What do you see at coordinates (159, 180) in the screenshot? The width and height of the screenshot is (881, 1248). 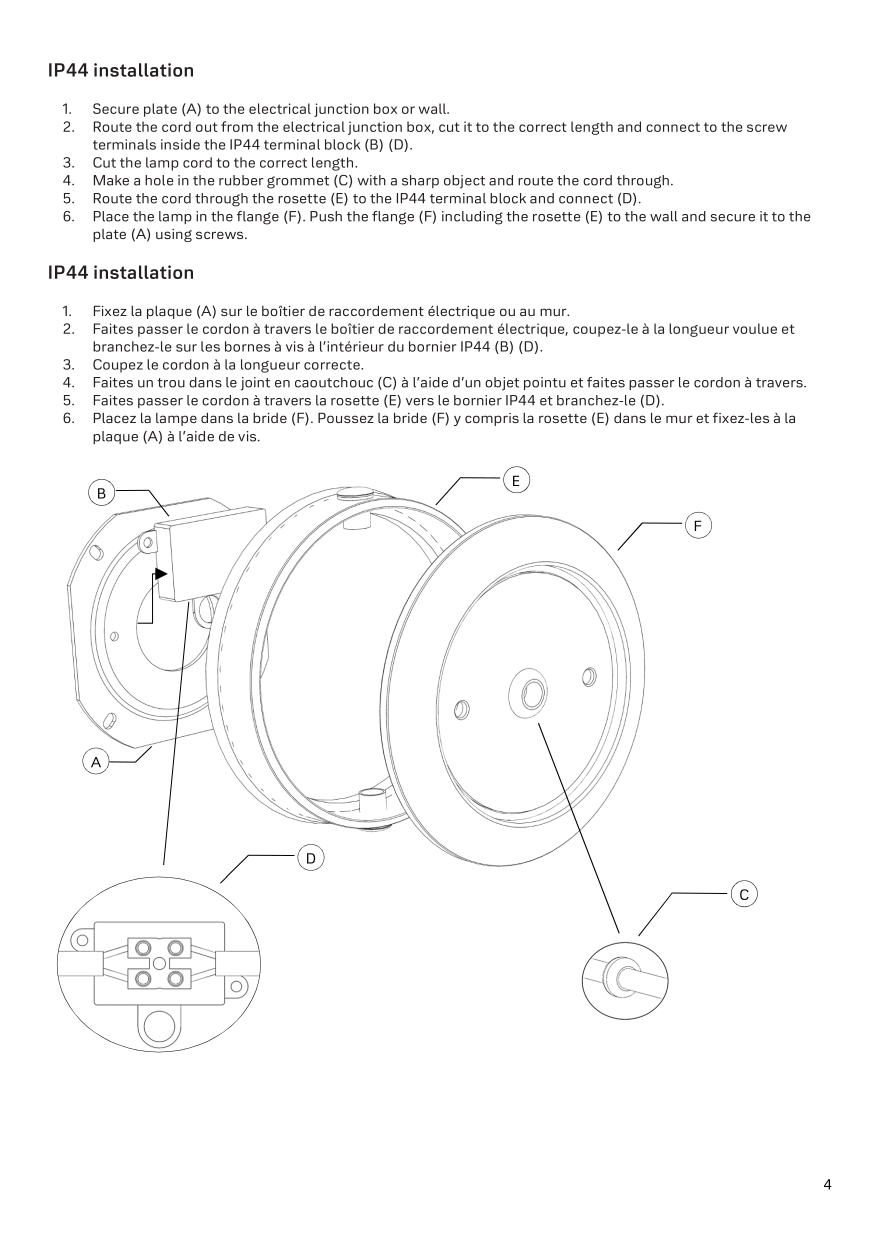 I see `hole` at bounding box center [159, 180].
